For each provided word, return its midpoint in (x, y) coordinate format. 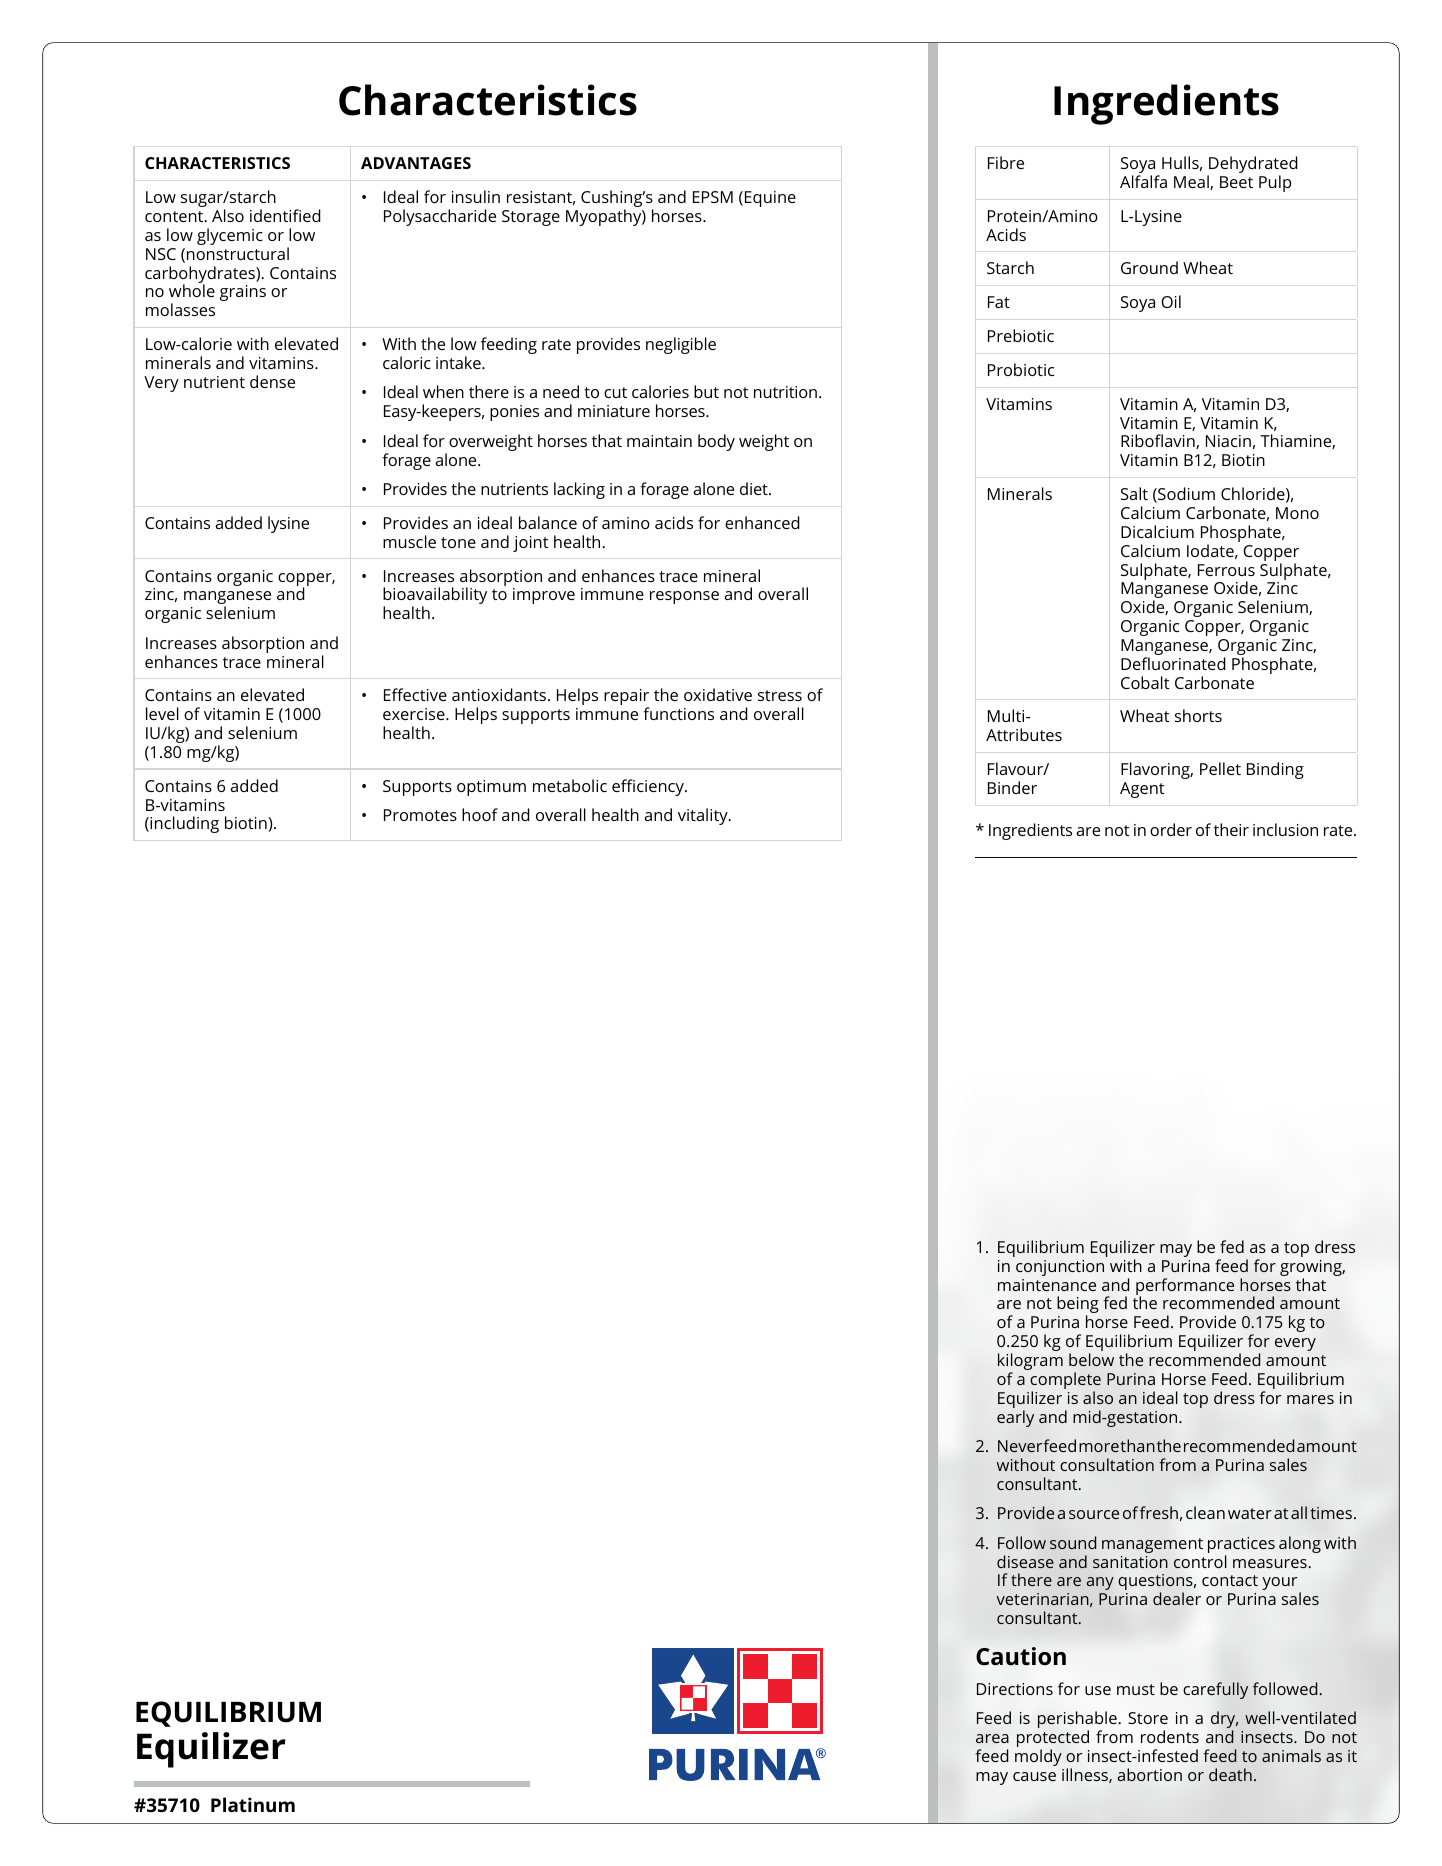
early (1015, 1418)
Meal (1192, 182)
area (992, 1738)
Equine (770, 199)
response (684, 597)
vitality (704, 816)
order (1171, 829)
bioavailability (435, 597)
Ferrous (1226, 570)
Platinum (253, 1804)
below (1091, 1359)
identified (285, 215)
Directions (1015, 1689)
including (183, 824)
